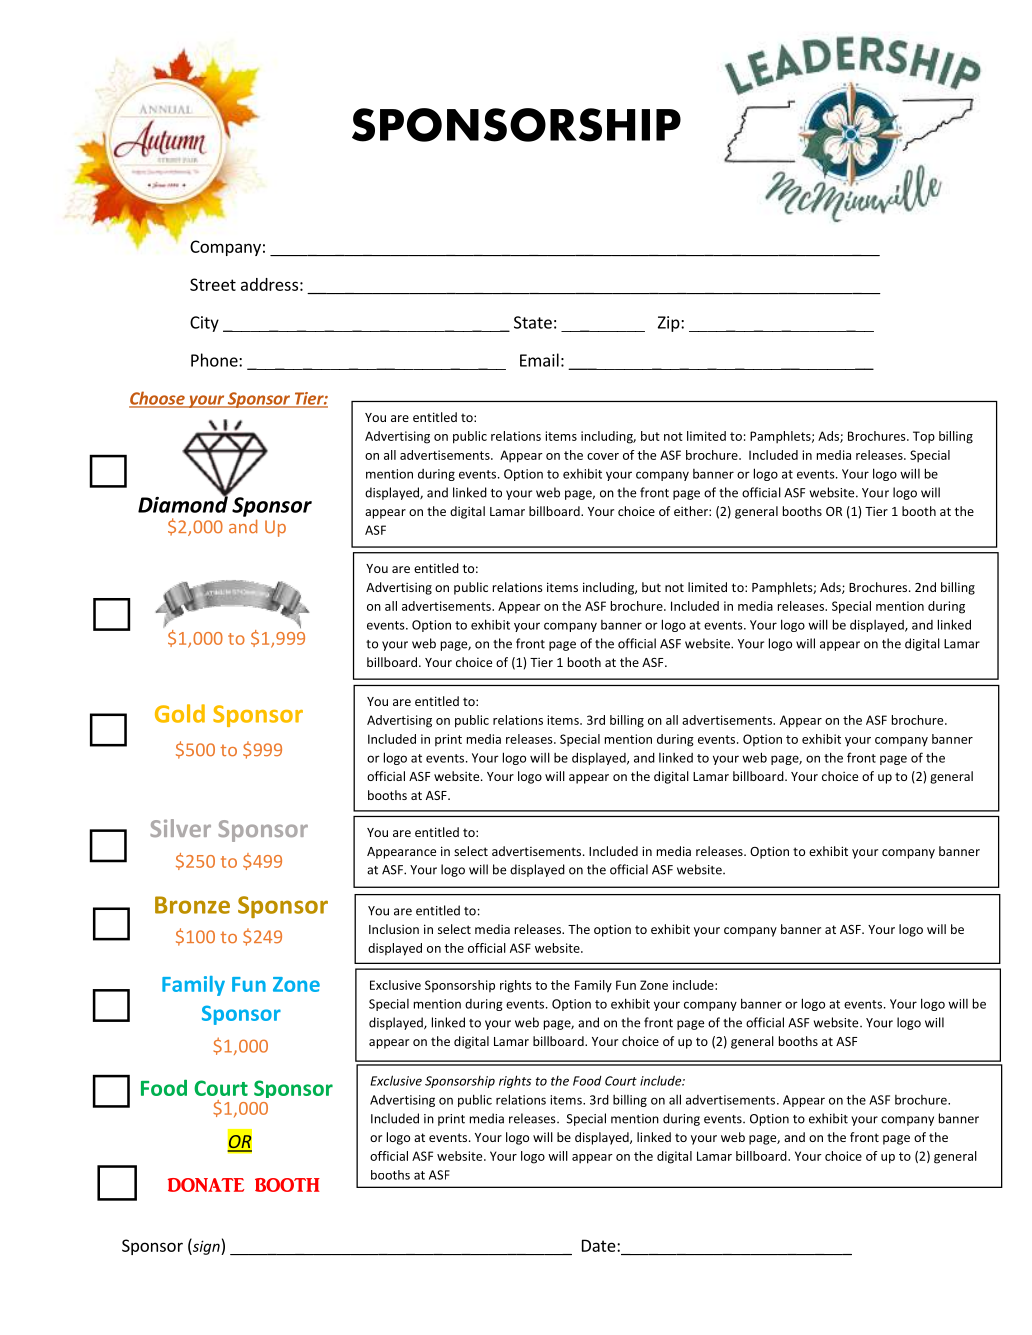 Image resolution: width=1032 pixels, height=1335 pixels. What do you see at coordinates (394, 929) in the screenshot?
I see `Inclusion` at bounding box center [394, 929].
